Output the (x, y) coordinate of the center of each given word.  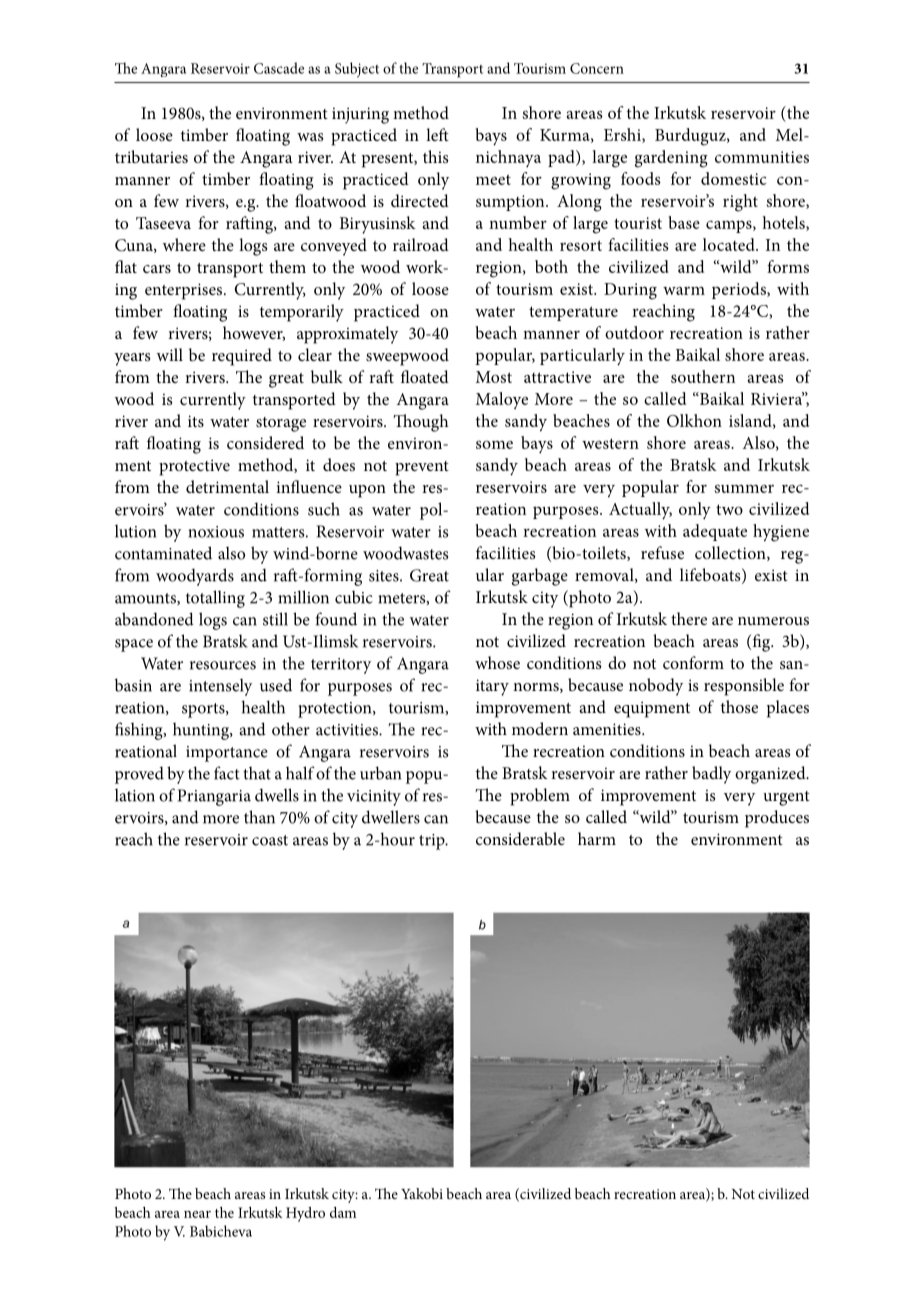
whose (497, 662)
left (437, 134)
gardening (671, 159)
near (197, 1214)
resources (223, 665)
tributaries (151, 156)
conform (693, 662)
